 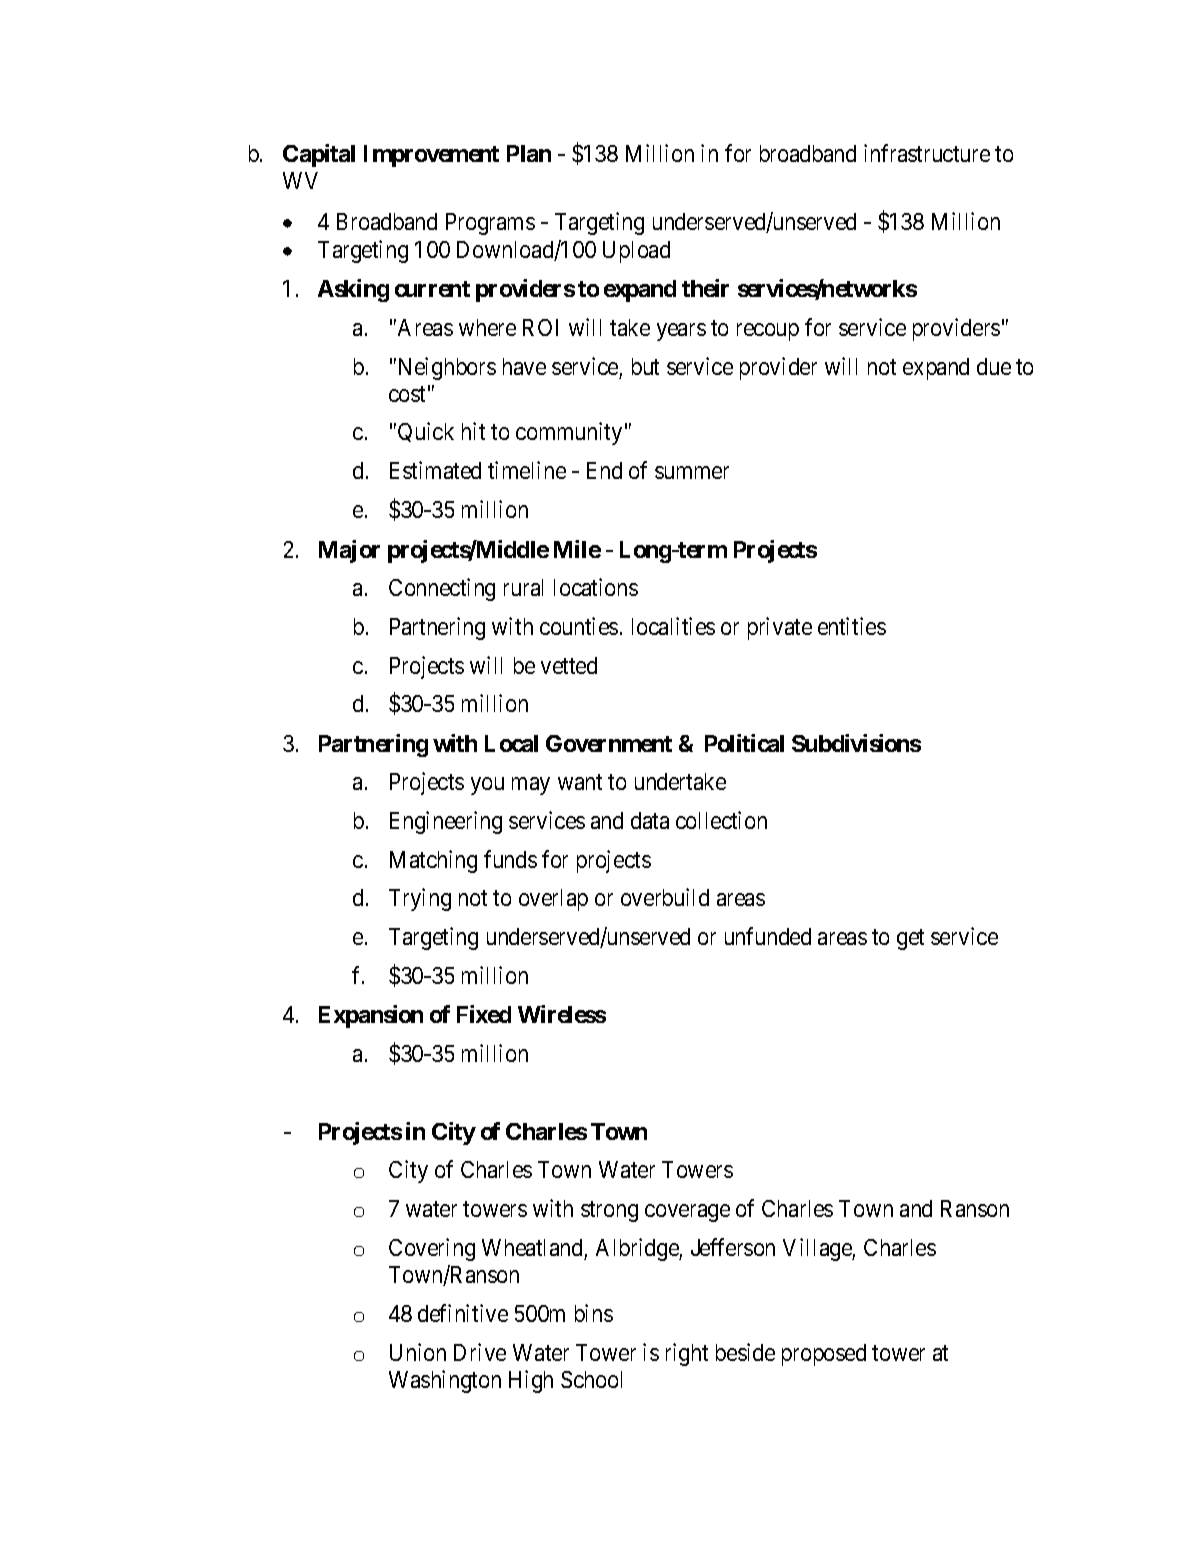 What do you see at coordinates (768, 936) in the document?
I see `unfunded` at bounding box center [768, 936].
